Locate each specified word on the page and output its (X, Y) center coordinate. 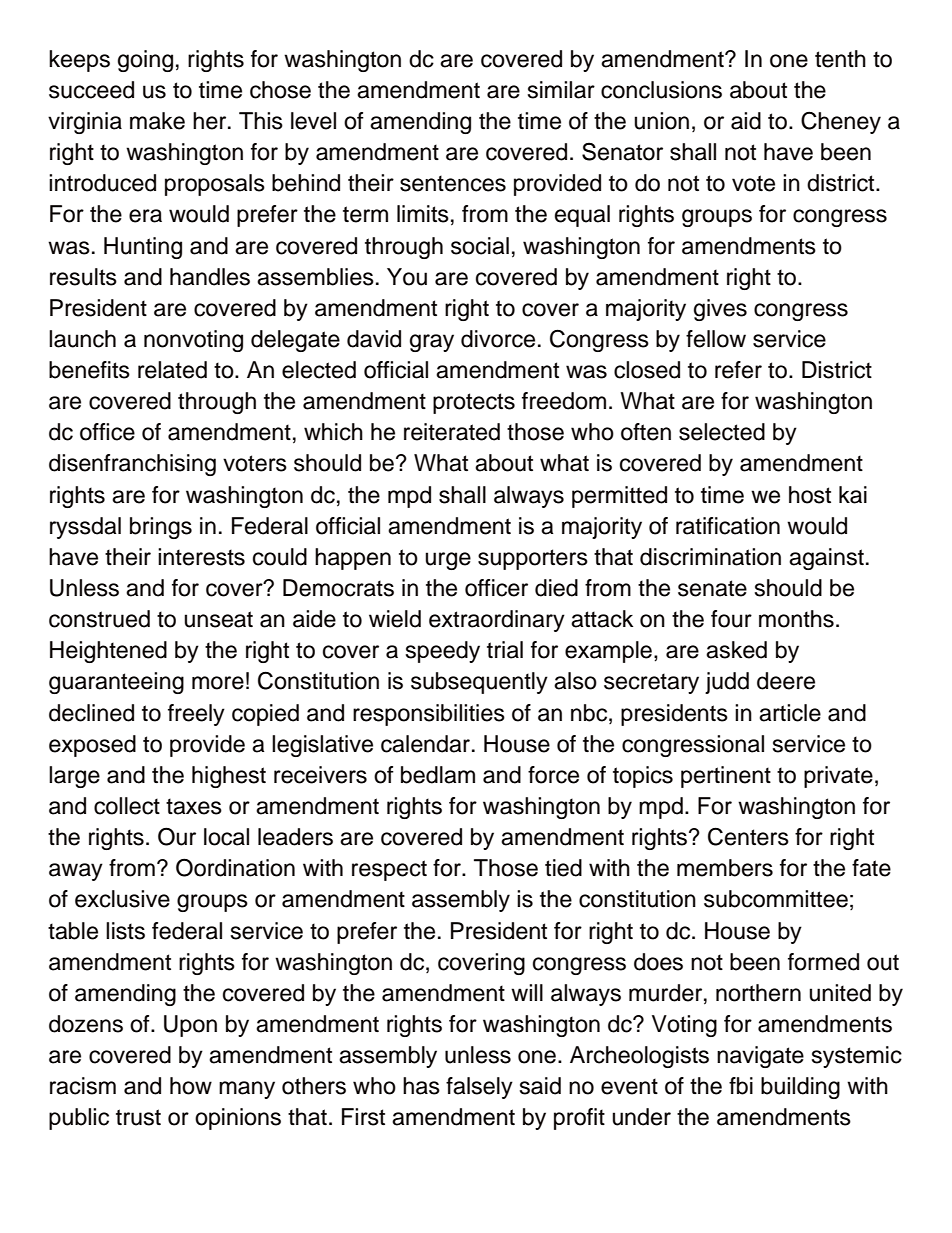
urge (448, 561)
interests (201, 557)
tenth (840, 59)
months (796, 619)
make (157, 121)
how (191, 1086)
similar (561, 90)
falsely (479, 1088)
